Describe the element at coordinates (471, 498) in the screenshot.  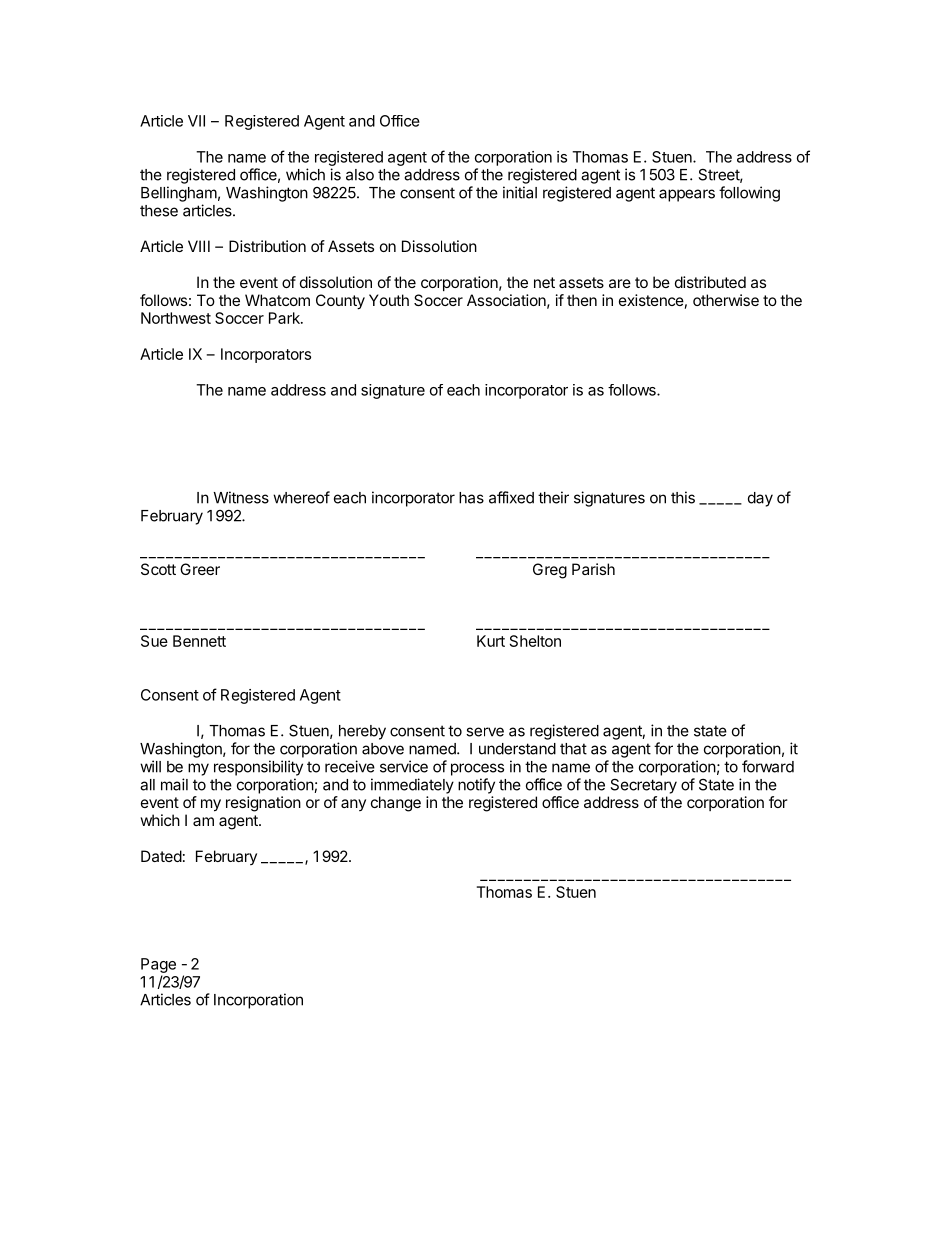
I see `has` at that location.
